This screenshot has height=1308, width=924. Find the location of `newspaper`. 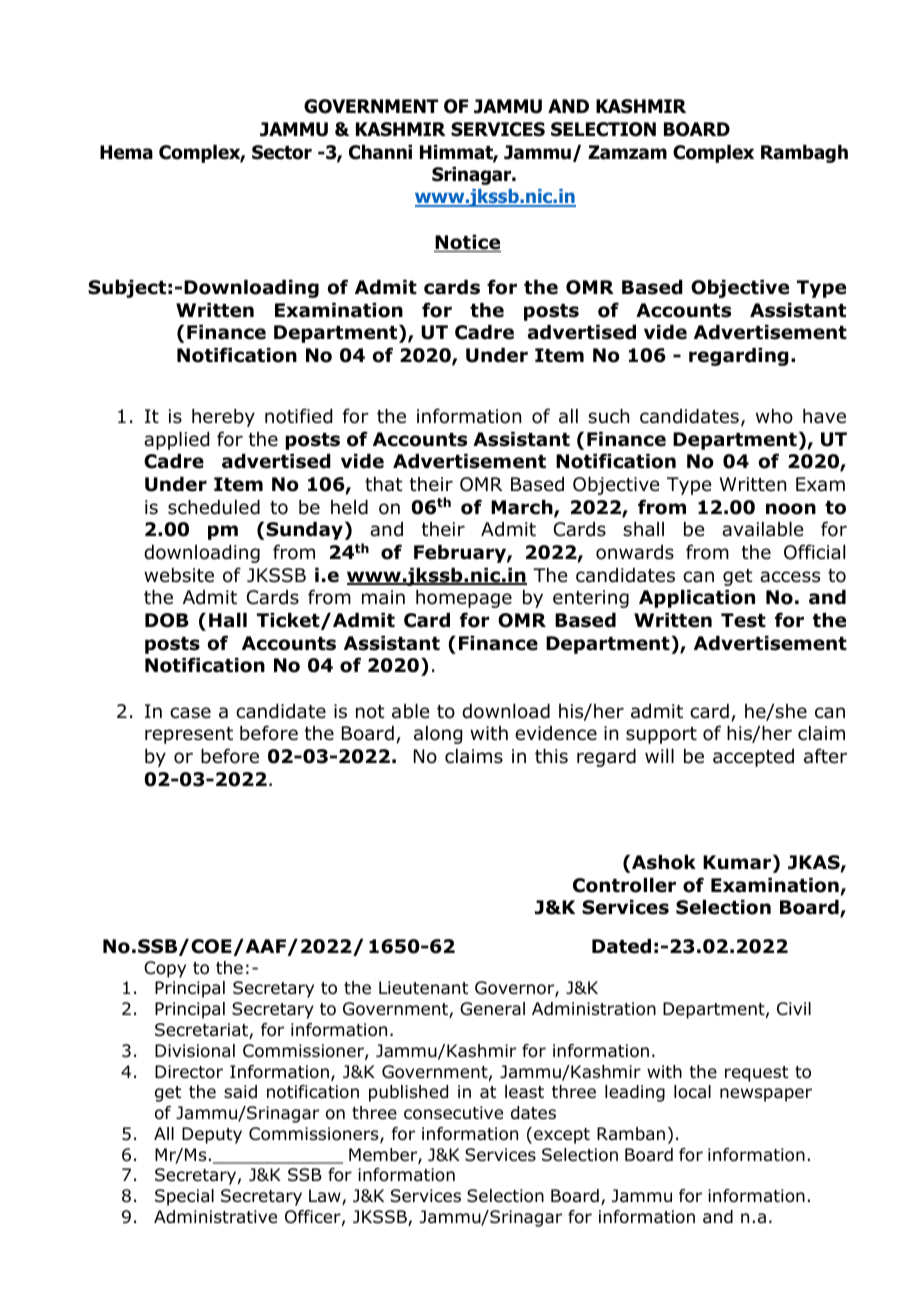

newspaper is located at coordinates (766, 1095).
